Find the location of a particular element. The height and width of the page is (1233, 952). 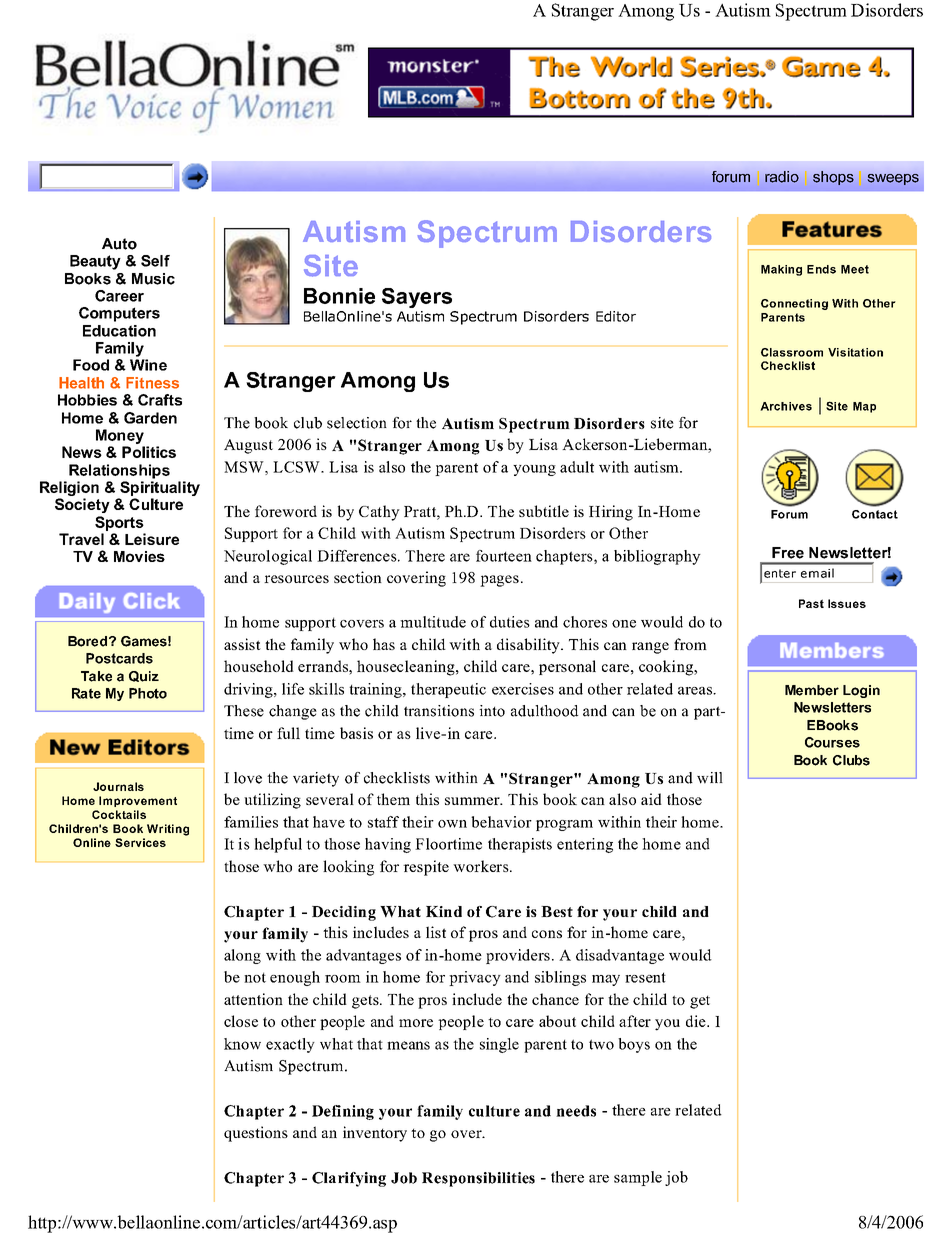

radio is located at coordinates (782, 177).
